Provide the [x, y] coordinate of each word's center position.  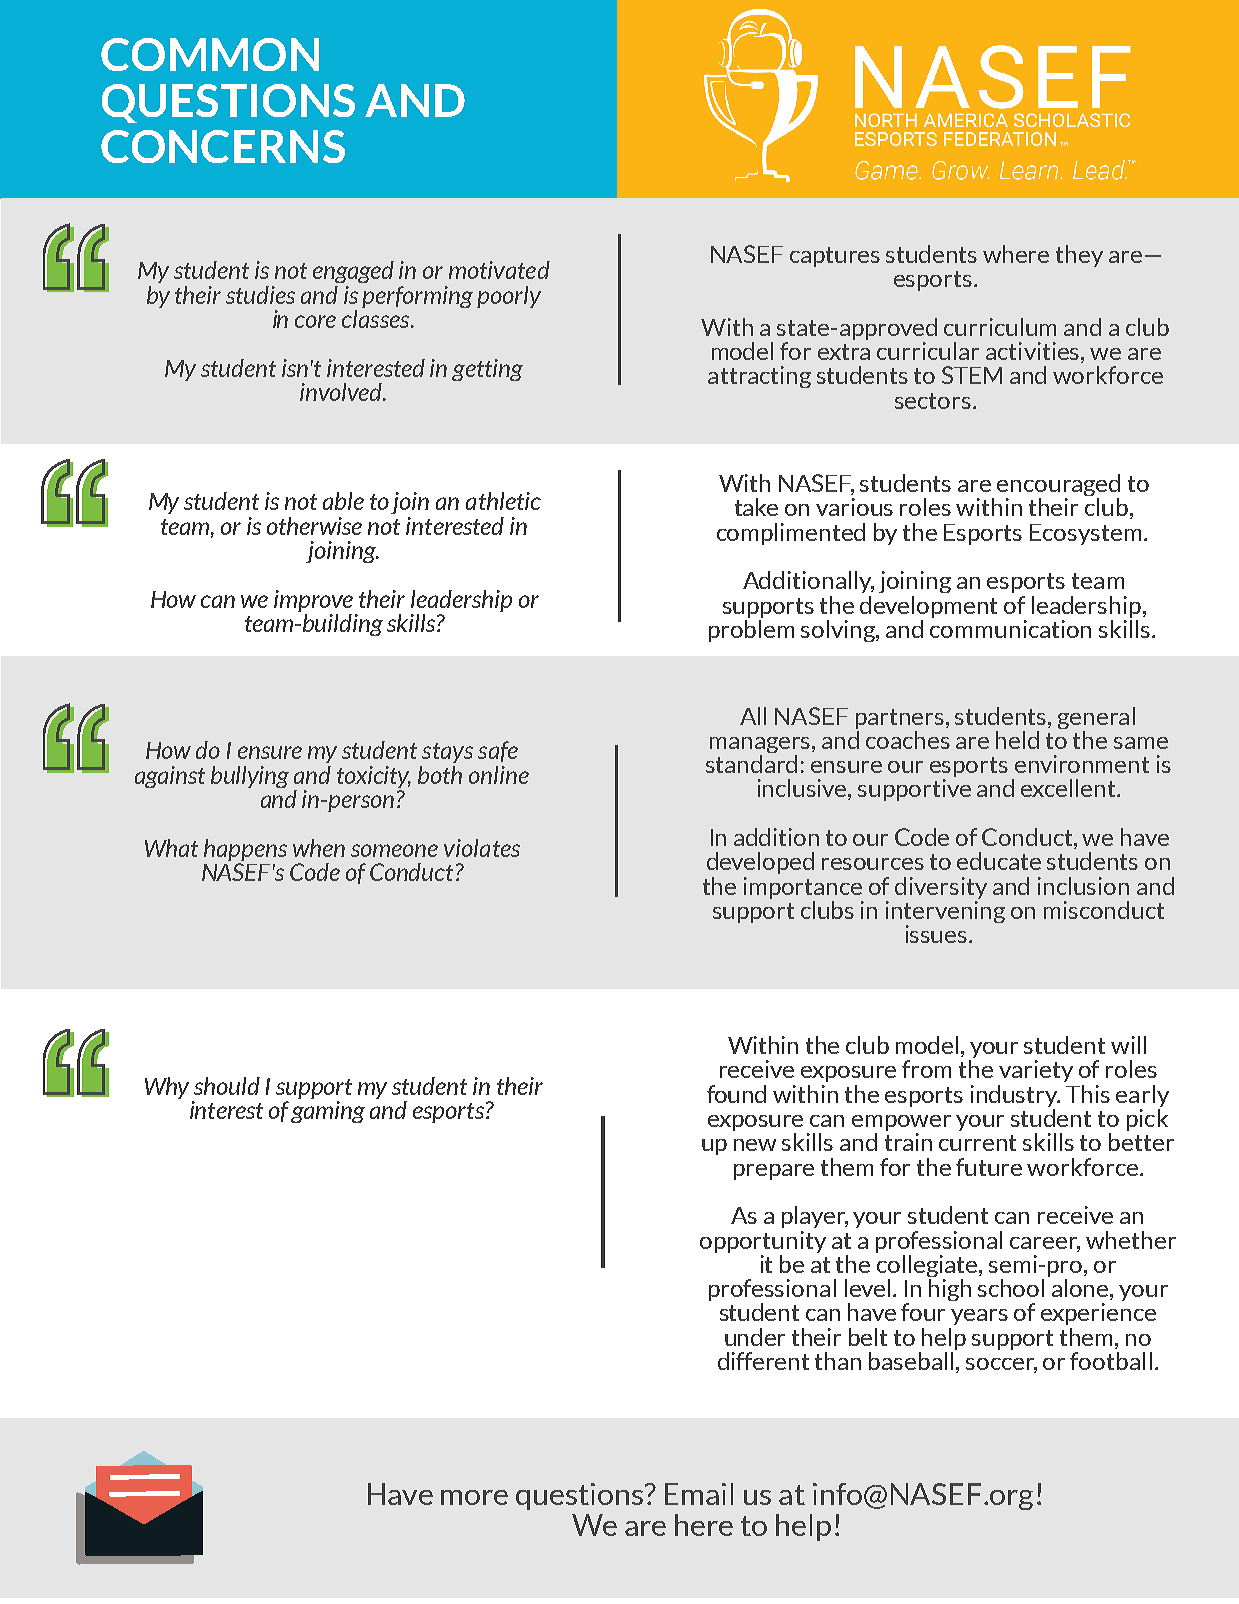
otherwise [314, 526]
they [1079, 256]
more [474, 1497]
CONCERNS [223, 146]
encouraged [1058, 486]
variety [1036, 1071]
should [227, 1086]
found [736, 1094]
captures [835, 257]
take [756, 507]
